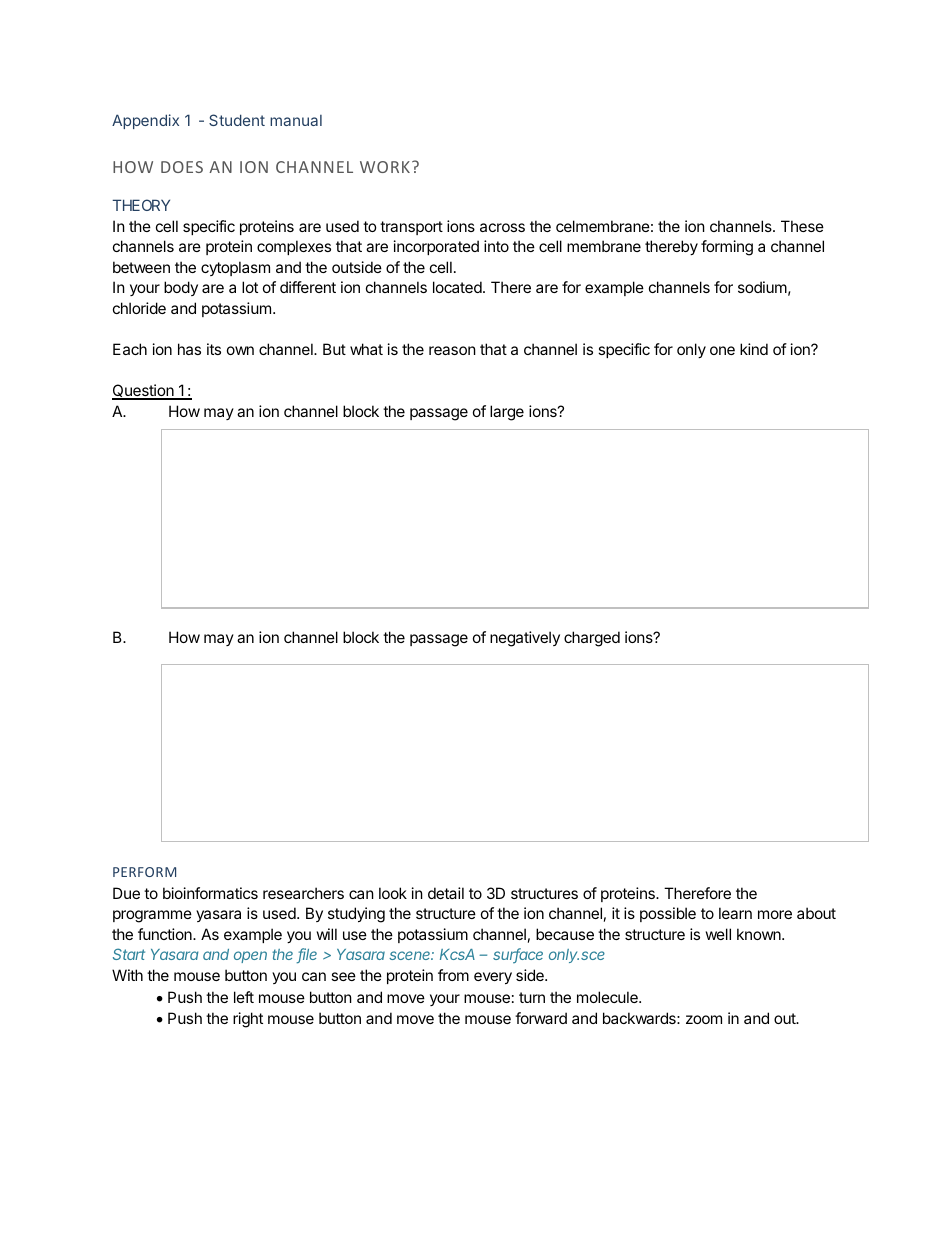 The image size is (952, 1233). I want to click on These, so click(802, 226).
